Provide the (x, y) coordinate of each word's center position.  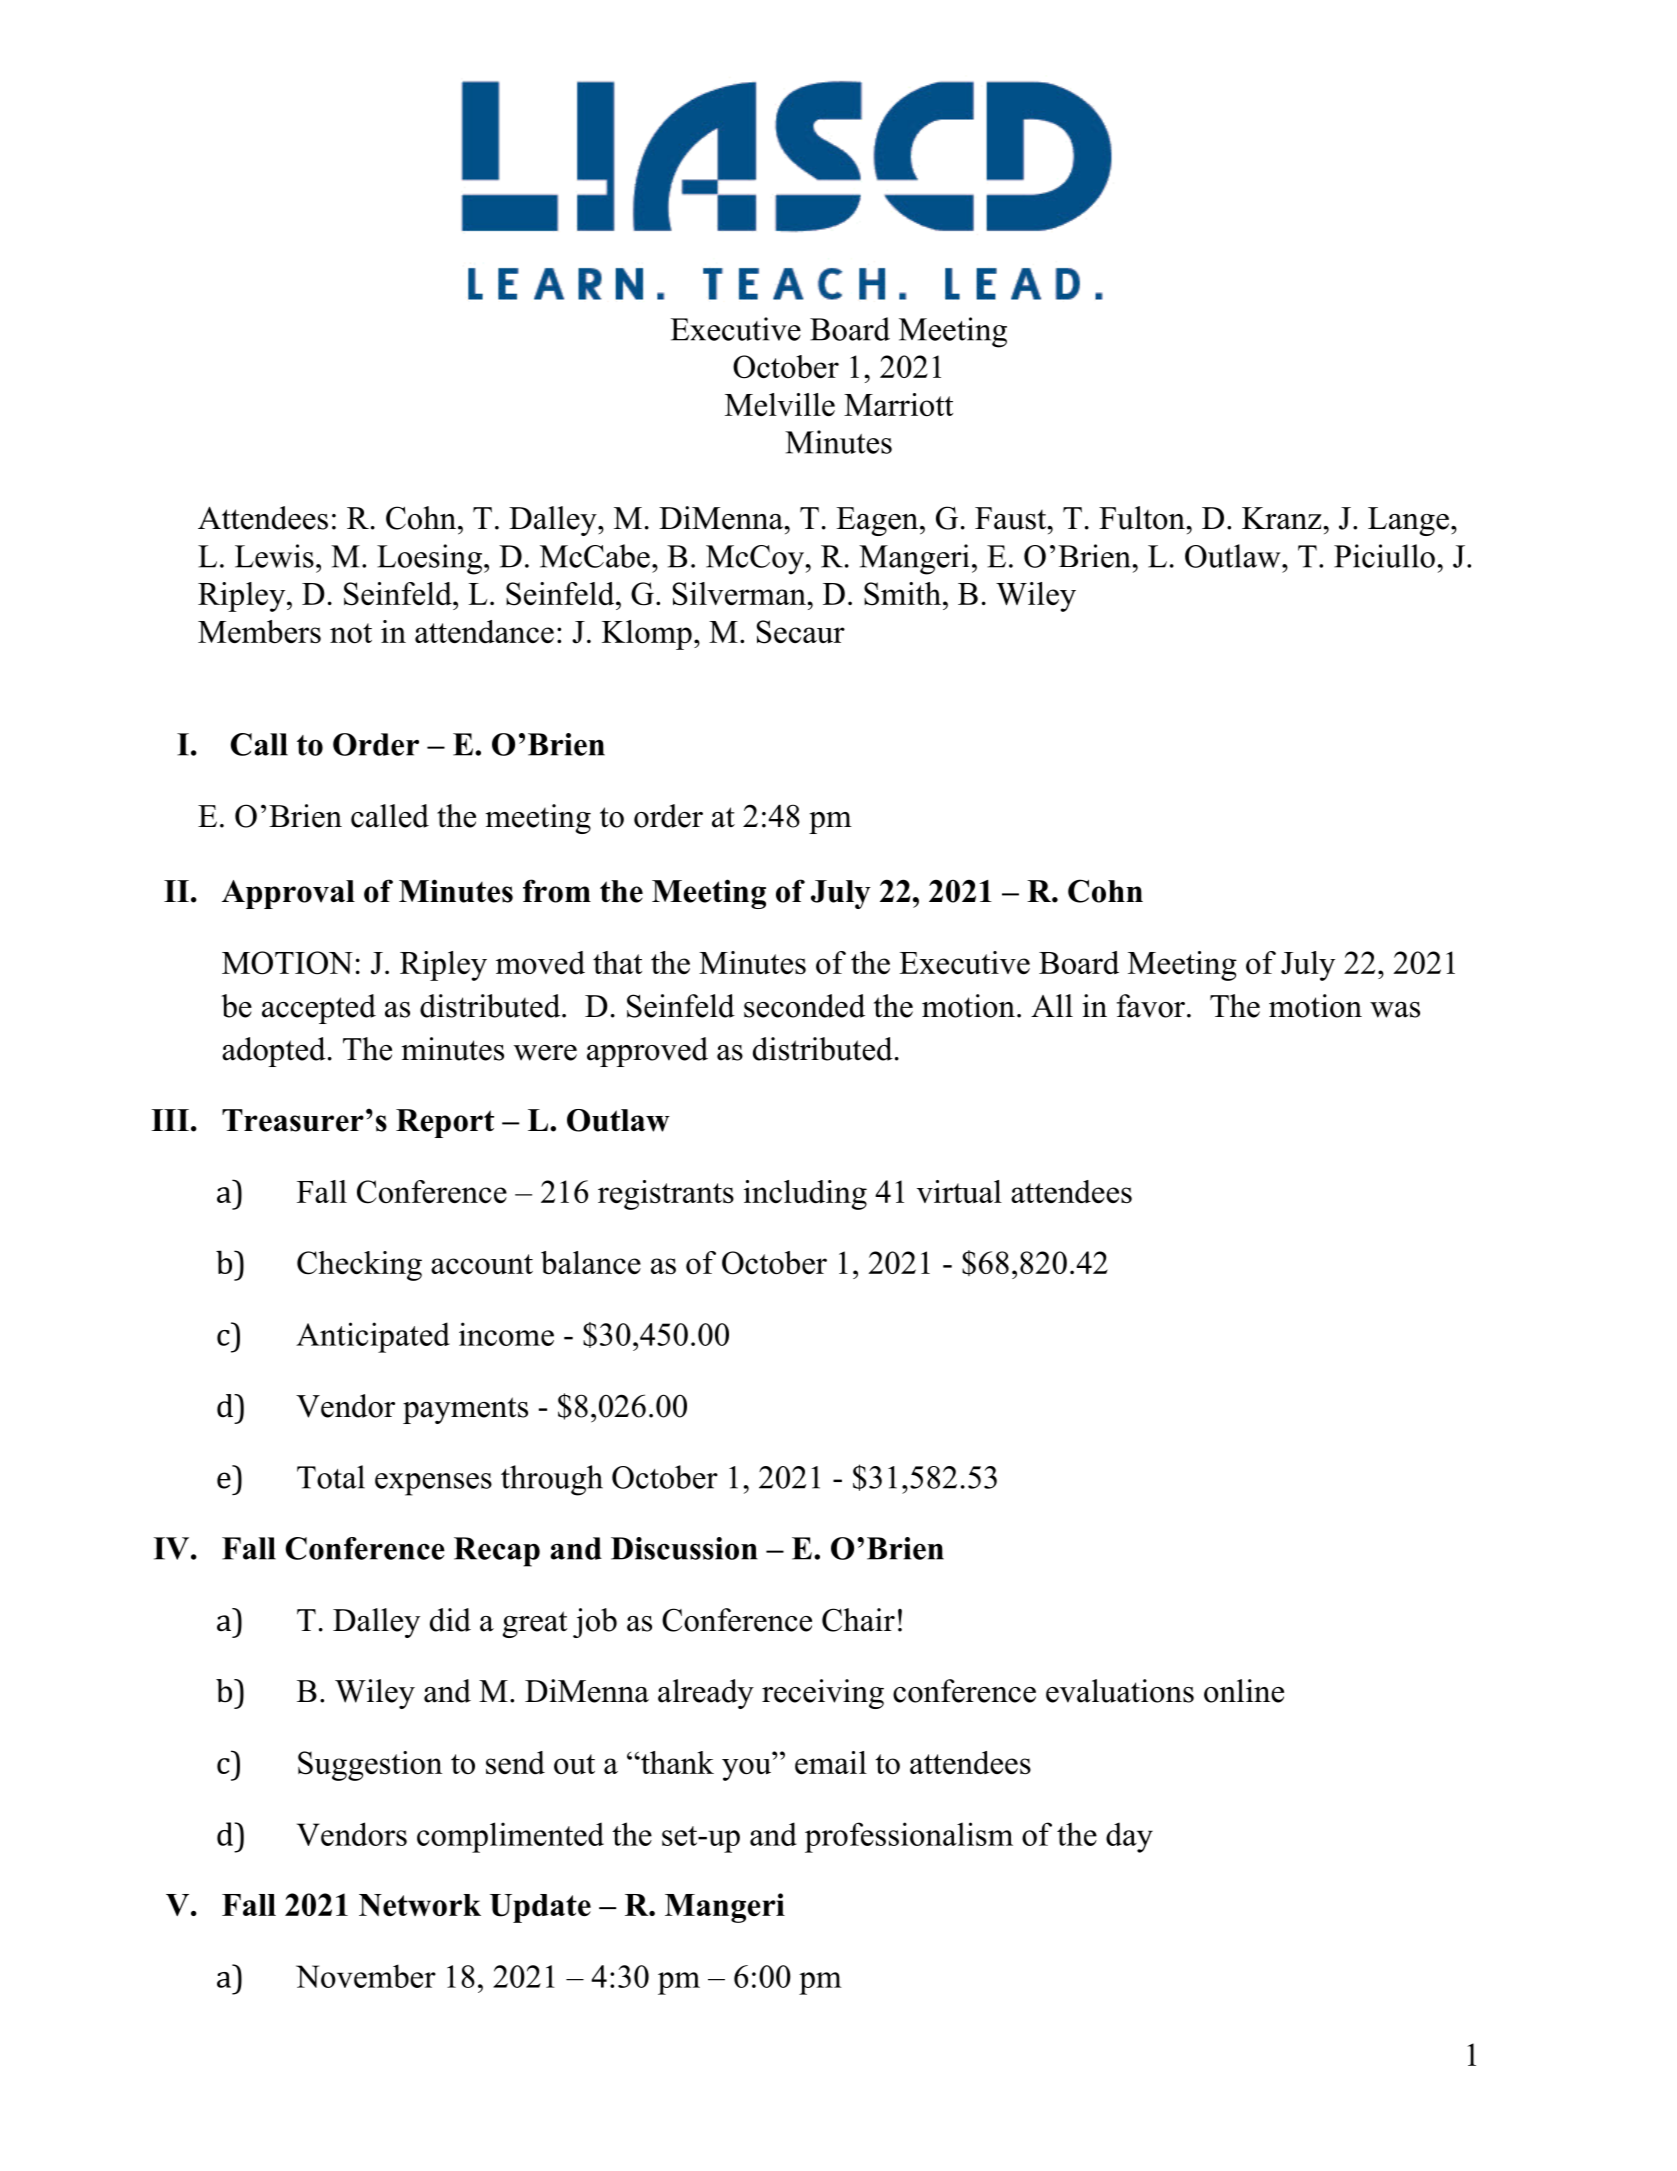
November (366, 1976)
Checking (359, 1266)
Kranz (1282, 518)
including (805, 1195)
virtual (959, 1191)
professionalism (909, 1837)
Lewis (274, 556)
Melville (780, 404)
